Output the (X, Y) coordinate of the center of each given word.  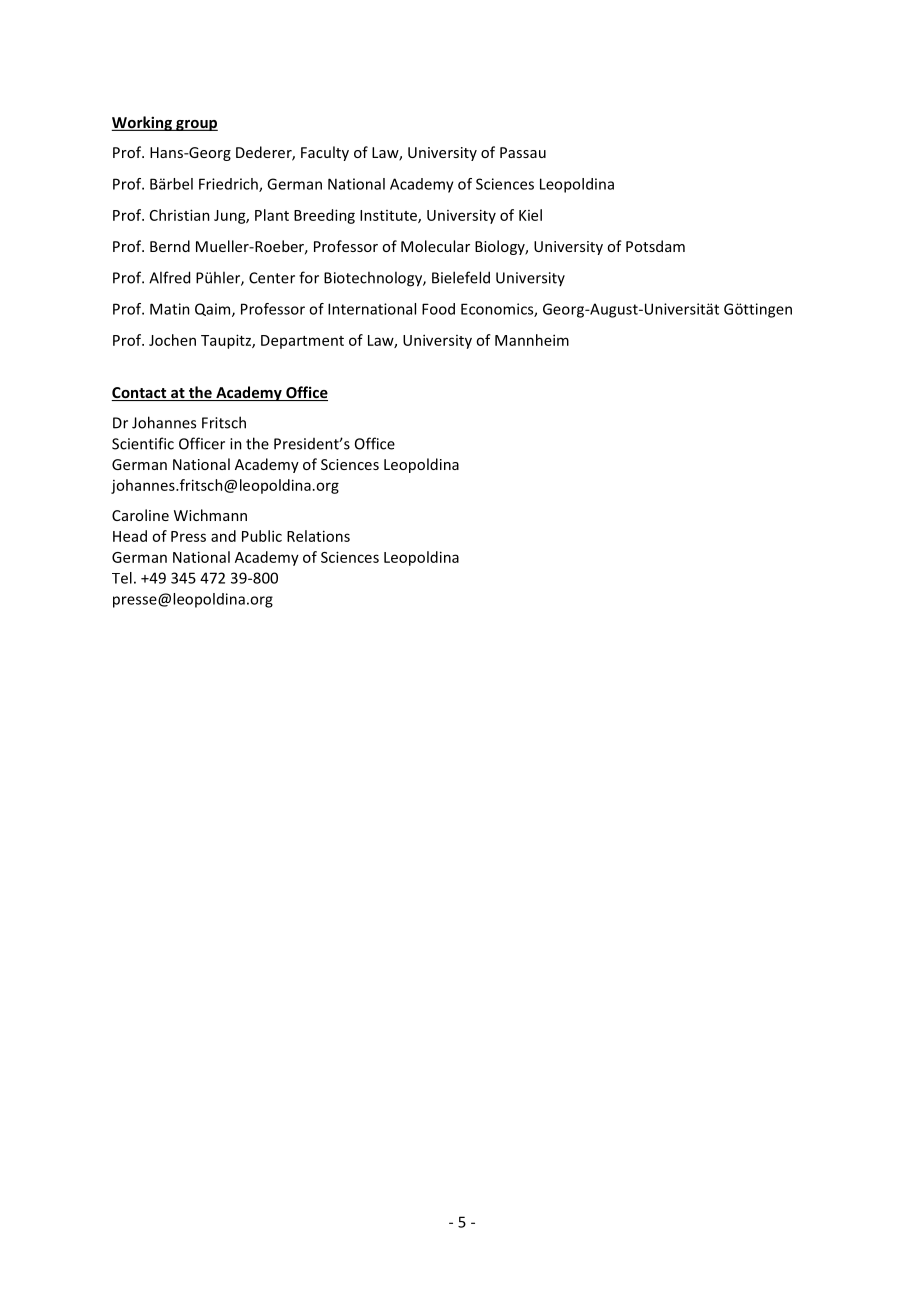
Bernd (170, 246)
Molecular (435, 246)
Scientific (143, 443)
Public (262, 536)
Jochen (172, 340)
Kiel (530, 215)
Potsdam (655, 246)
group (196, 125)
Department (302, 342)
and (223, 536)
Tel (122, 578)
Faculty (325, 153)
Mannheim (532, 340)
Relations (318, 536)
